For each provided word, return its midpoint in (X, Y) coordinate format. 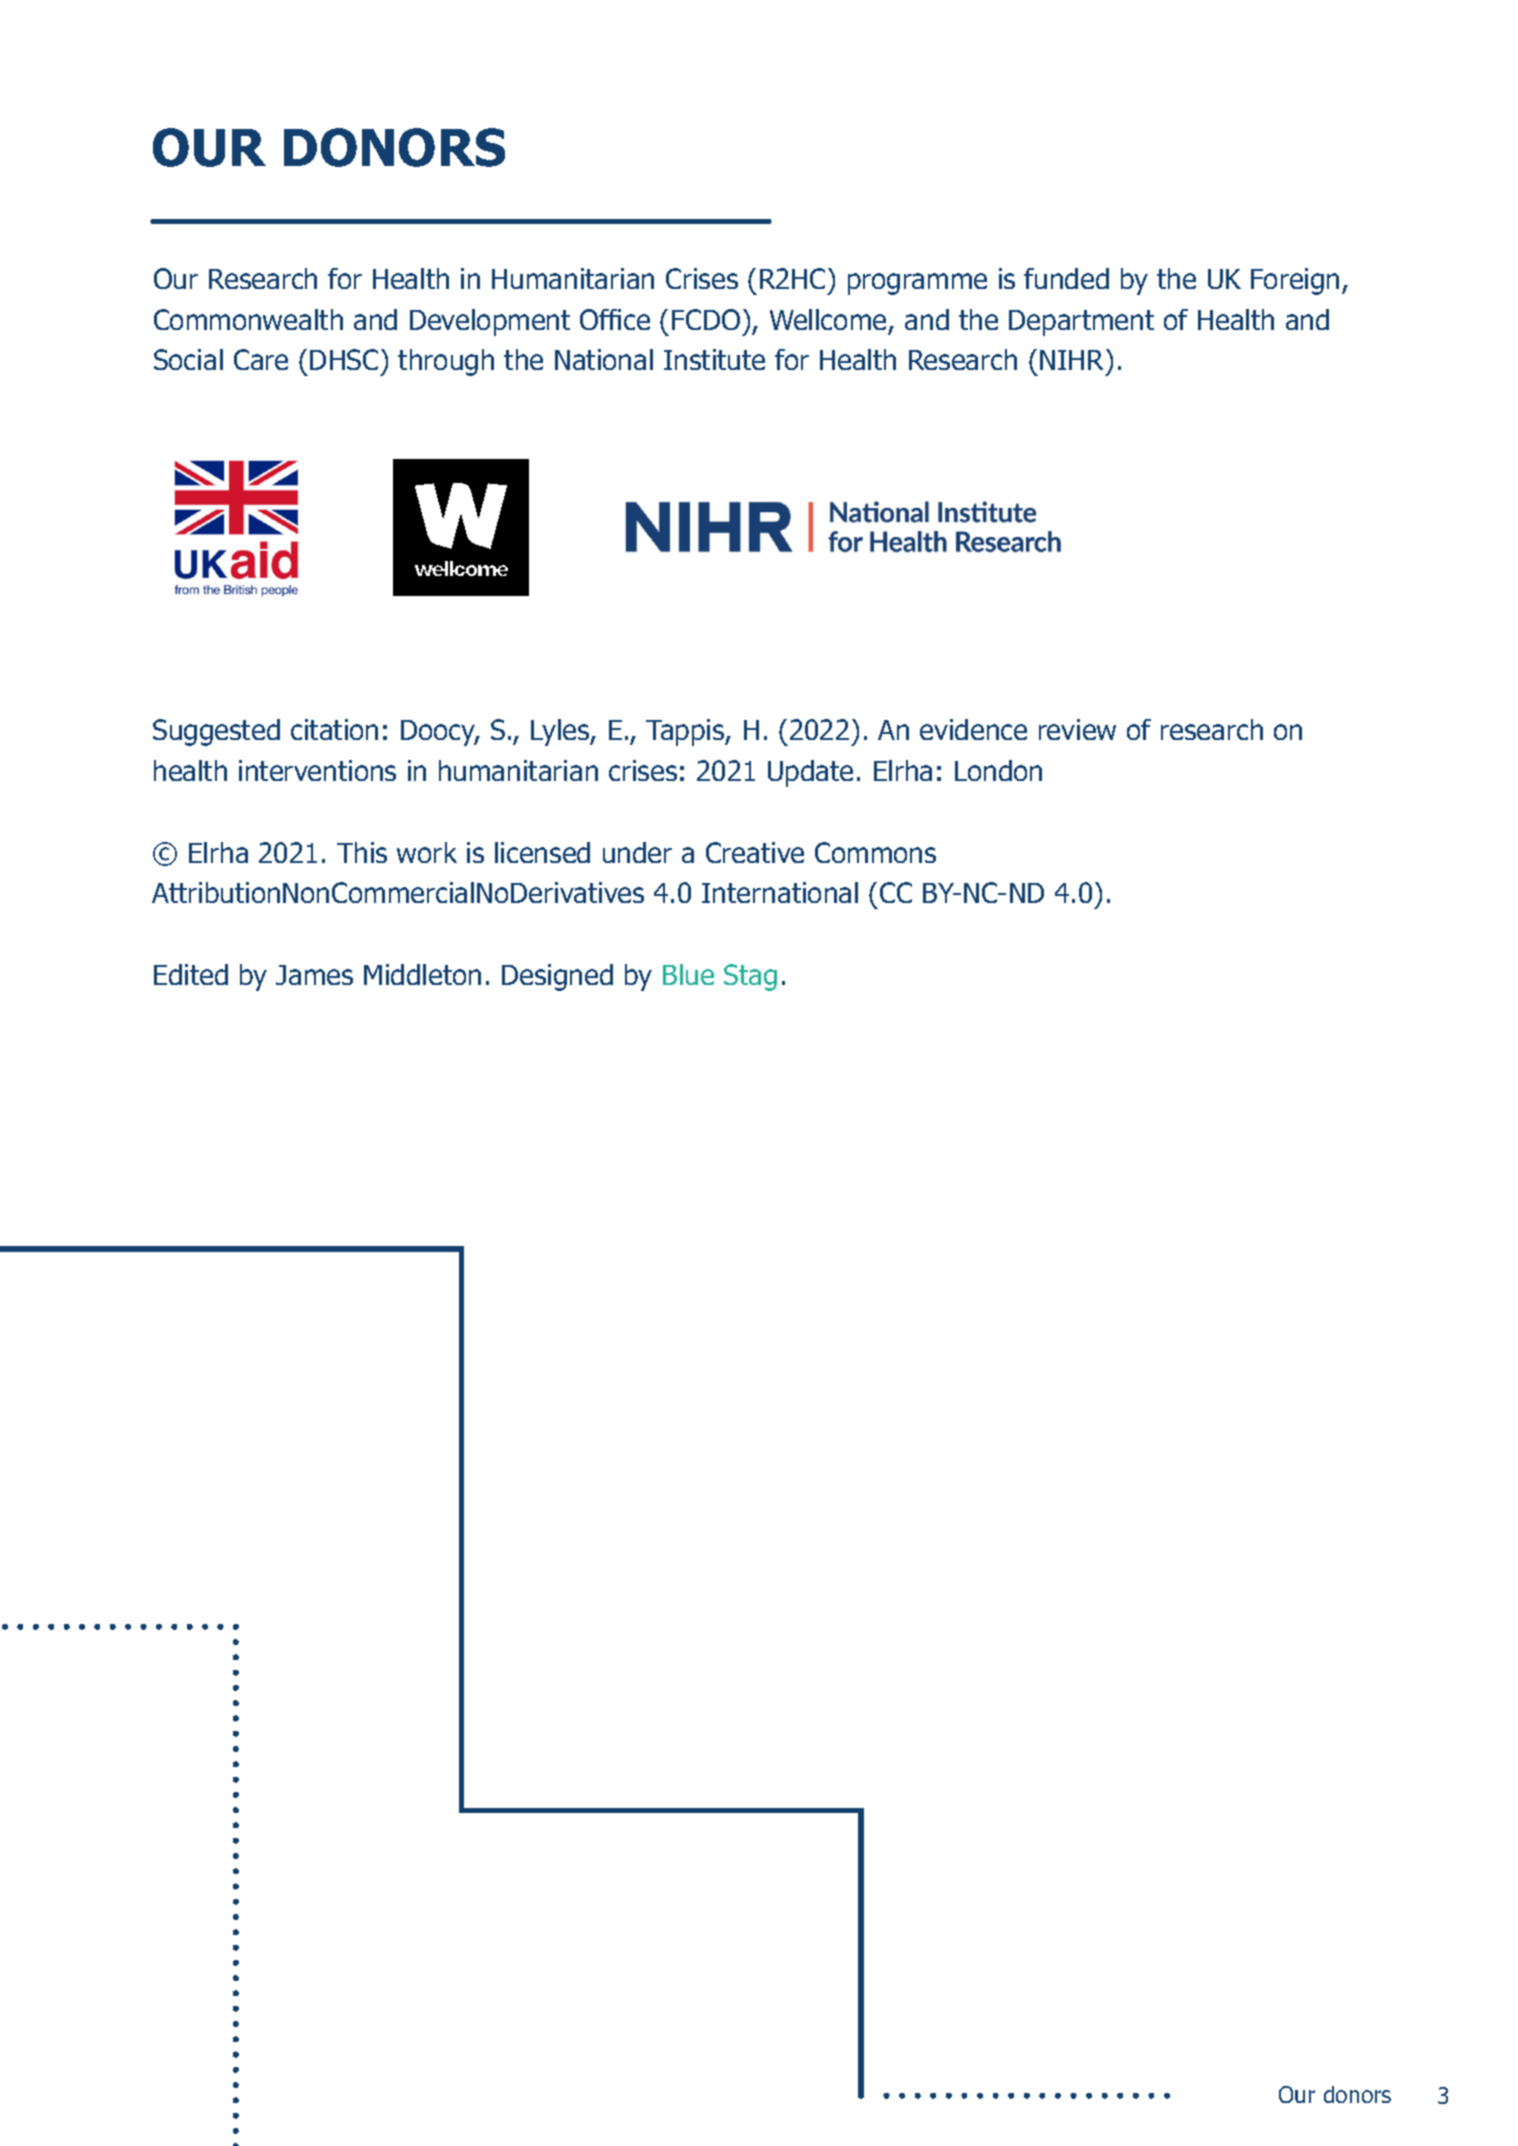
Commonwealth (248, 319)
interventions (317, 770)
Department (1081, 323)
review (1077, 729)
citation (334, 729)
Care (261, 359)
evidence (973, 729)
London (998, 770)
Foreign (1295, 281)
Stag (750, 977)
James (314, 975)
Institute (714, 359)
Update (810, 773)
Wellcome (828, 319)
